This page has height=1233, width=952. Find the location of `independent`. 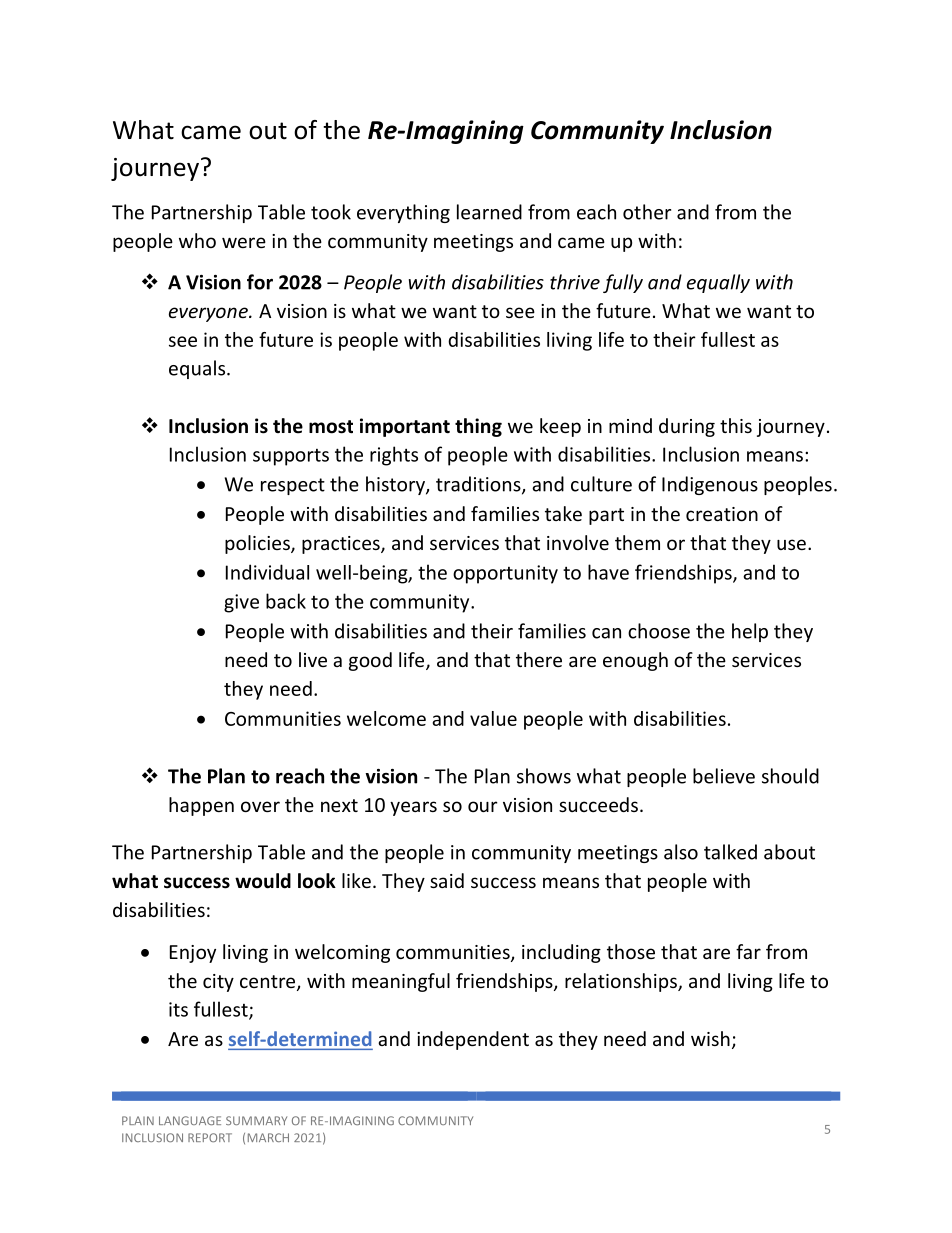

independent is located at coordinates (473, 1040).
